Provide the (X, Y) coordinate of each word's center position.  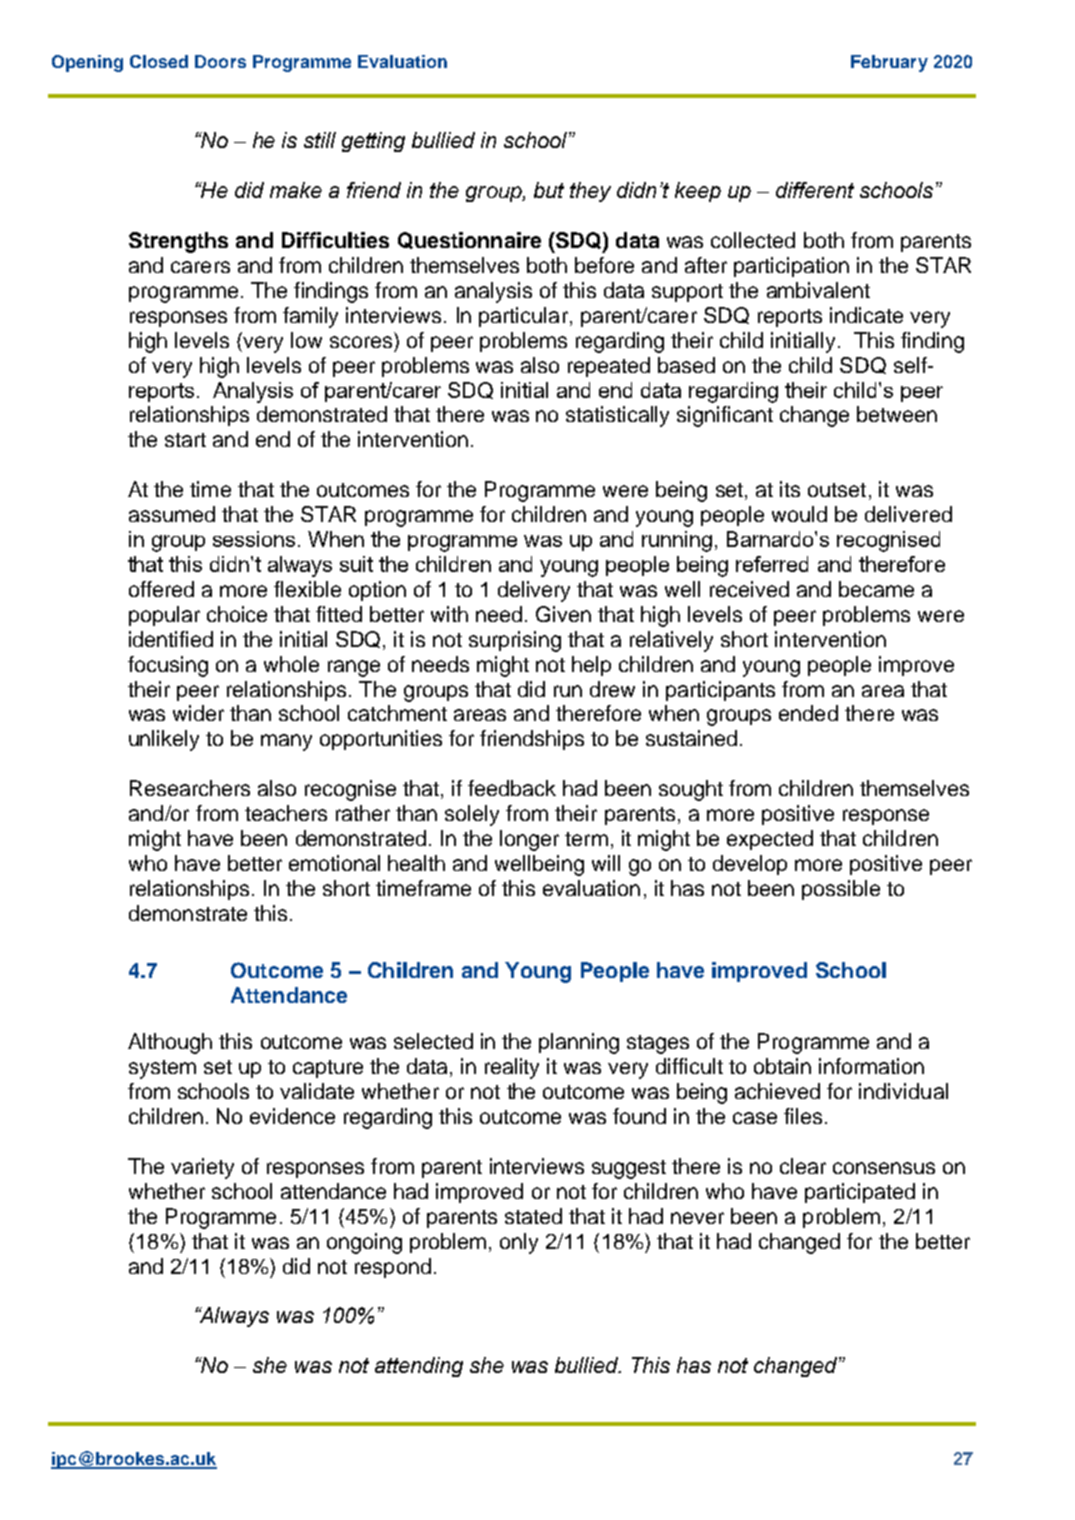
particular (523, 317)
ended (808, 713)
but (549, 190)
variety (202, 1168)
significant (725, 416)
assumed (172, 514)
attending (419, 1367)
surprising (515, 641)
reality (512, 1068)
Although (170, 1043)
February (889, 63)
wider (198, 713)
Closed (159, 61)
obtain (782, 1066)
